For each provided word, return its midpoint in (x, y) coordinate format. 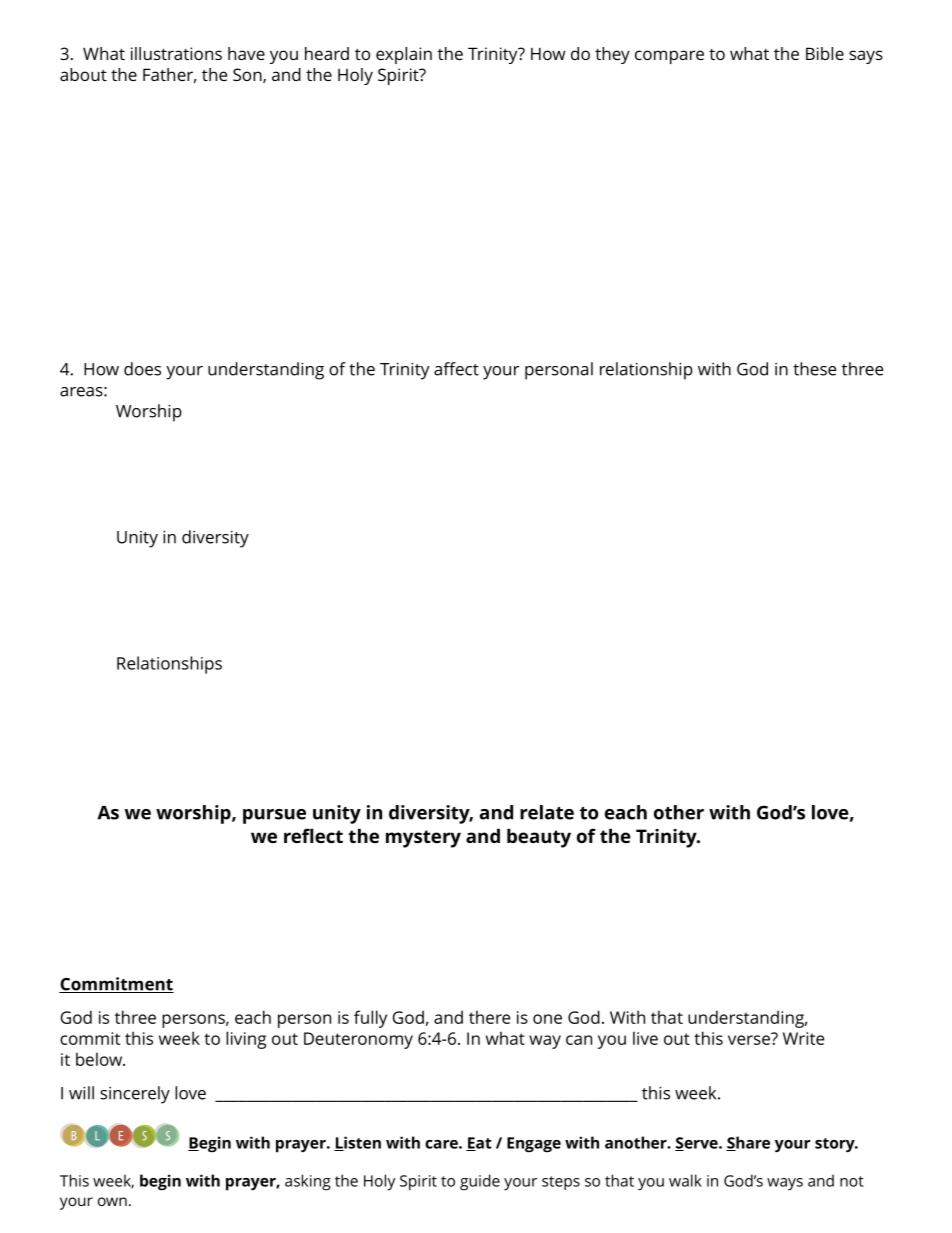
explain (404, 55)
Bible (825, 53)
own (112, 1201)
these (814, 369)
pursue (274, 816)
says (866, 57)
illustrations (176, 53)
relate (547, 812)
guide (480, 1182)
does (142, 369)
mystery (423, 839)
